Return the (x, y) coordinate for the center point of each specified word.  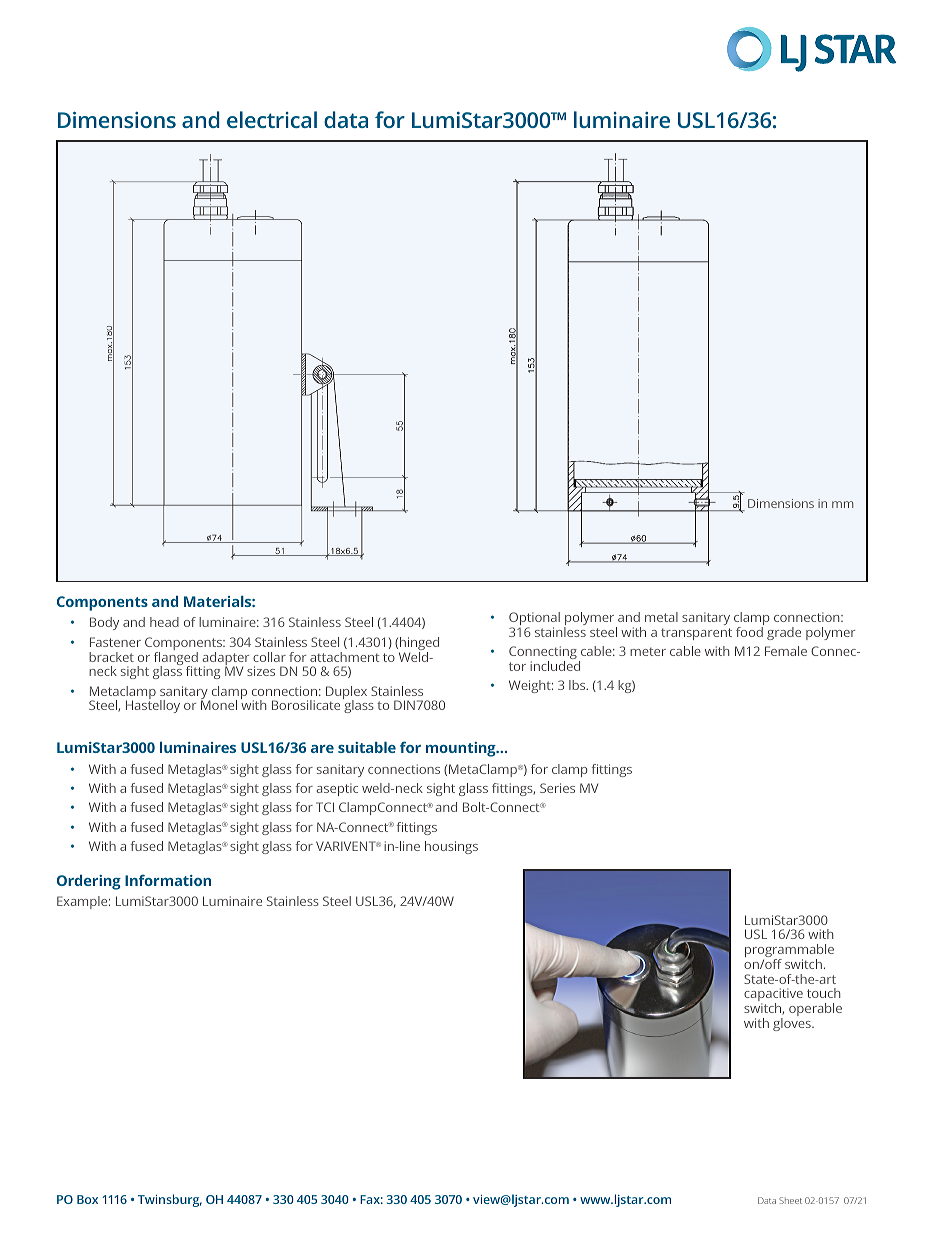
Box (87, 1199)
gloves (793, 1024)
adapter (226, 660)
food (749, 632)
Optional (534, 620)
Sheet (790, 1200)
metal (661, 617)
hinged (419, 645)
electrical (272, 119)
